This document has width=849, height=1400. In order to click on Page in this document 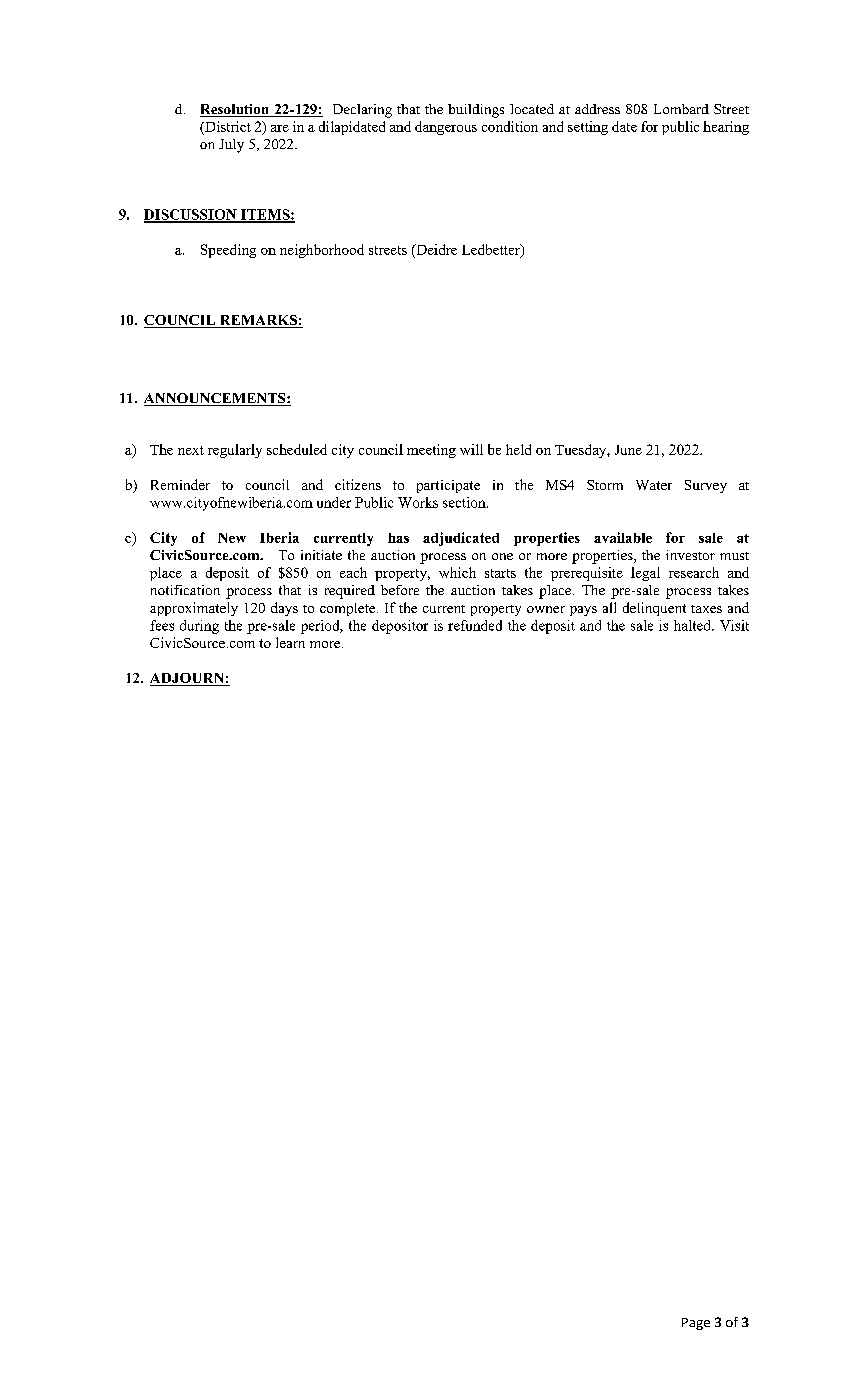, I will do `click(696, 1324)`.
